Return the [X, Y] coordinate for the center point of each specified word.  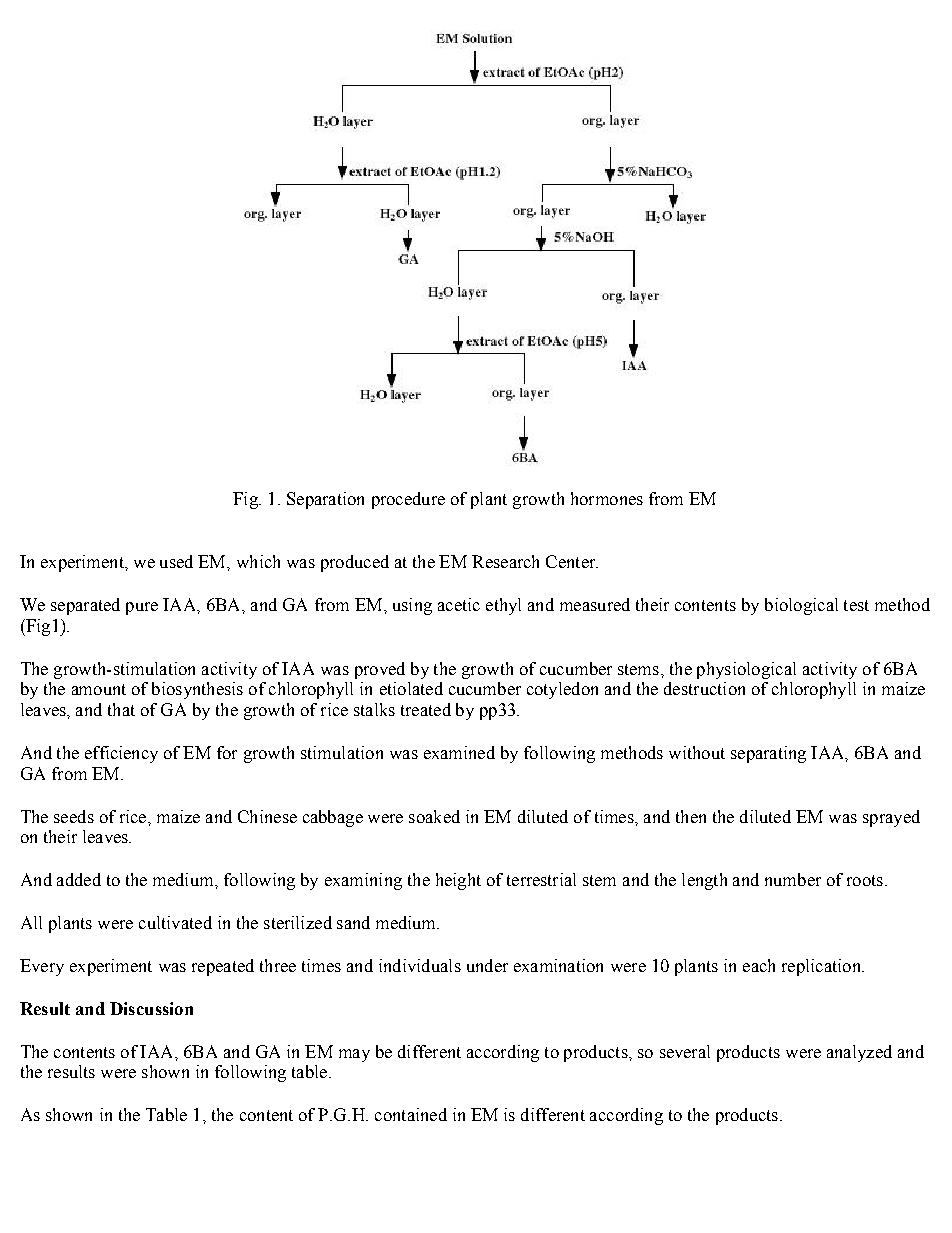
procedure [408, 500]
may [354, 1055]
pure [142, 608]
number [793, 879]
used [176, 561]
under [487, 965]
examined [459, 752]
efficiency [121, 754]
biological [801, 606]
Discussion [151, 1008]
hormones [607, 498]
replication [822, 967]
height [458, 881]
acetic [459, 604]
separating [768, 754]
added [79, 879]
